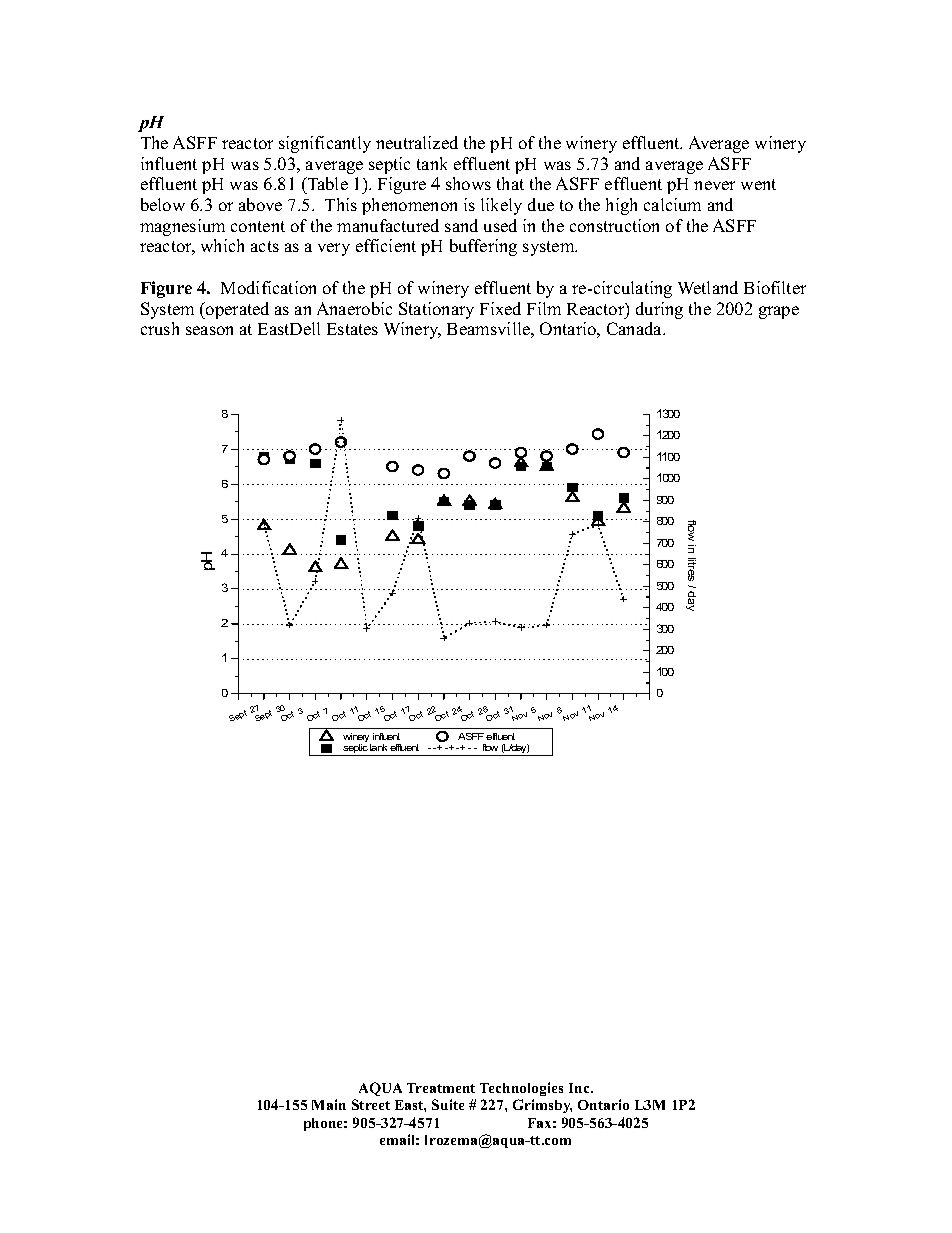  What do you see at coordinates (260, 204) in the screenshot?
I see `above` at bounding box center [260, 204].
